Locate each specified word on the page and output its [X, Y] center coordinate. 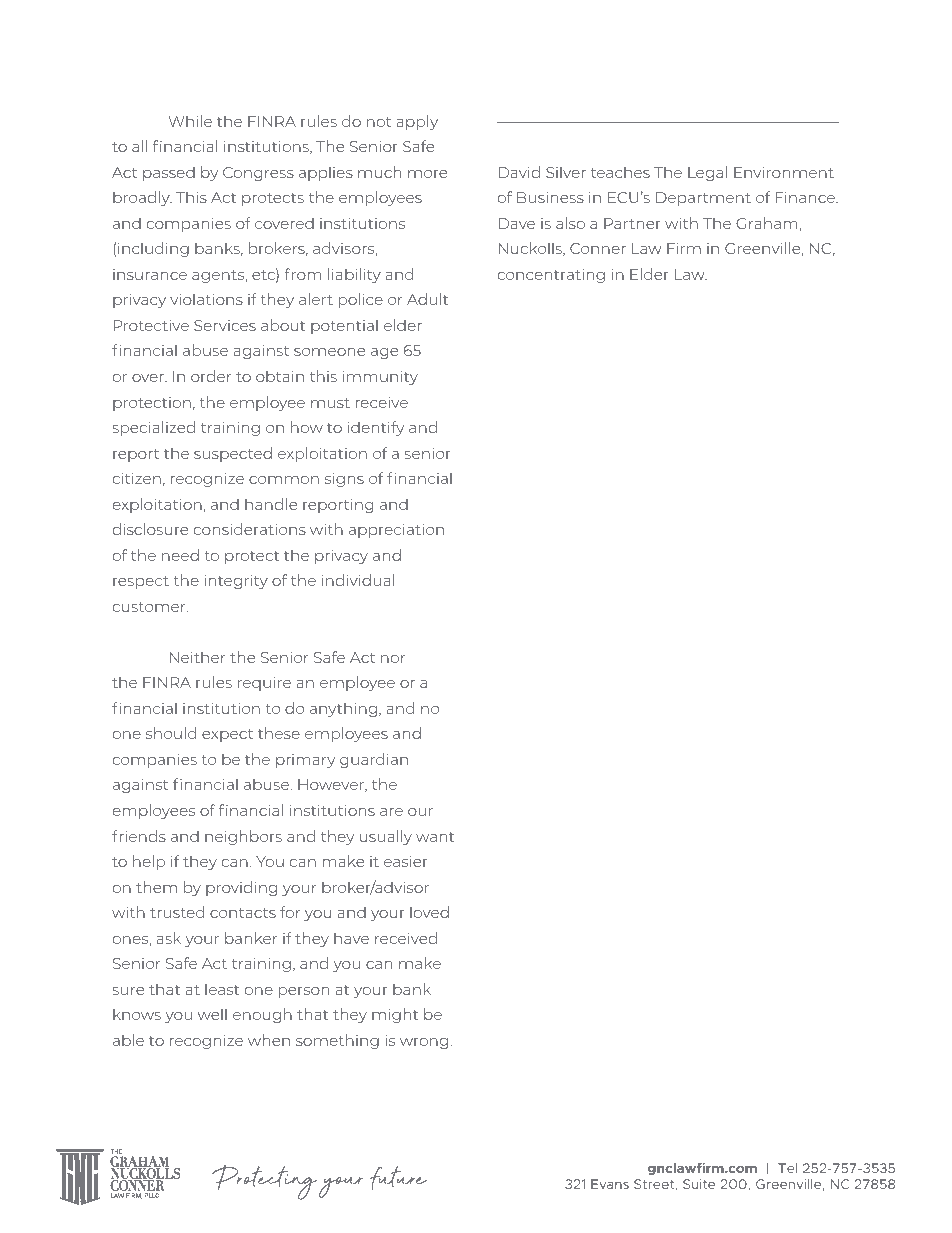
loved [429, 912]
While [190, 121]
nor [393, 659]
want [435, 837]
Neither [197, 657]
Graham [767, 223]
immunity [380, 377]
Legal [707, 173]
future [398, 1178]
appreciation [396, 530]
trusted [177, 912]
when [269, 1040]
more [427, 174]
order [211, 376]
